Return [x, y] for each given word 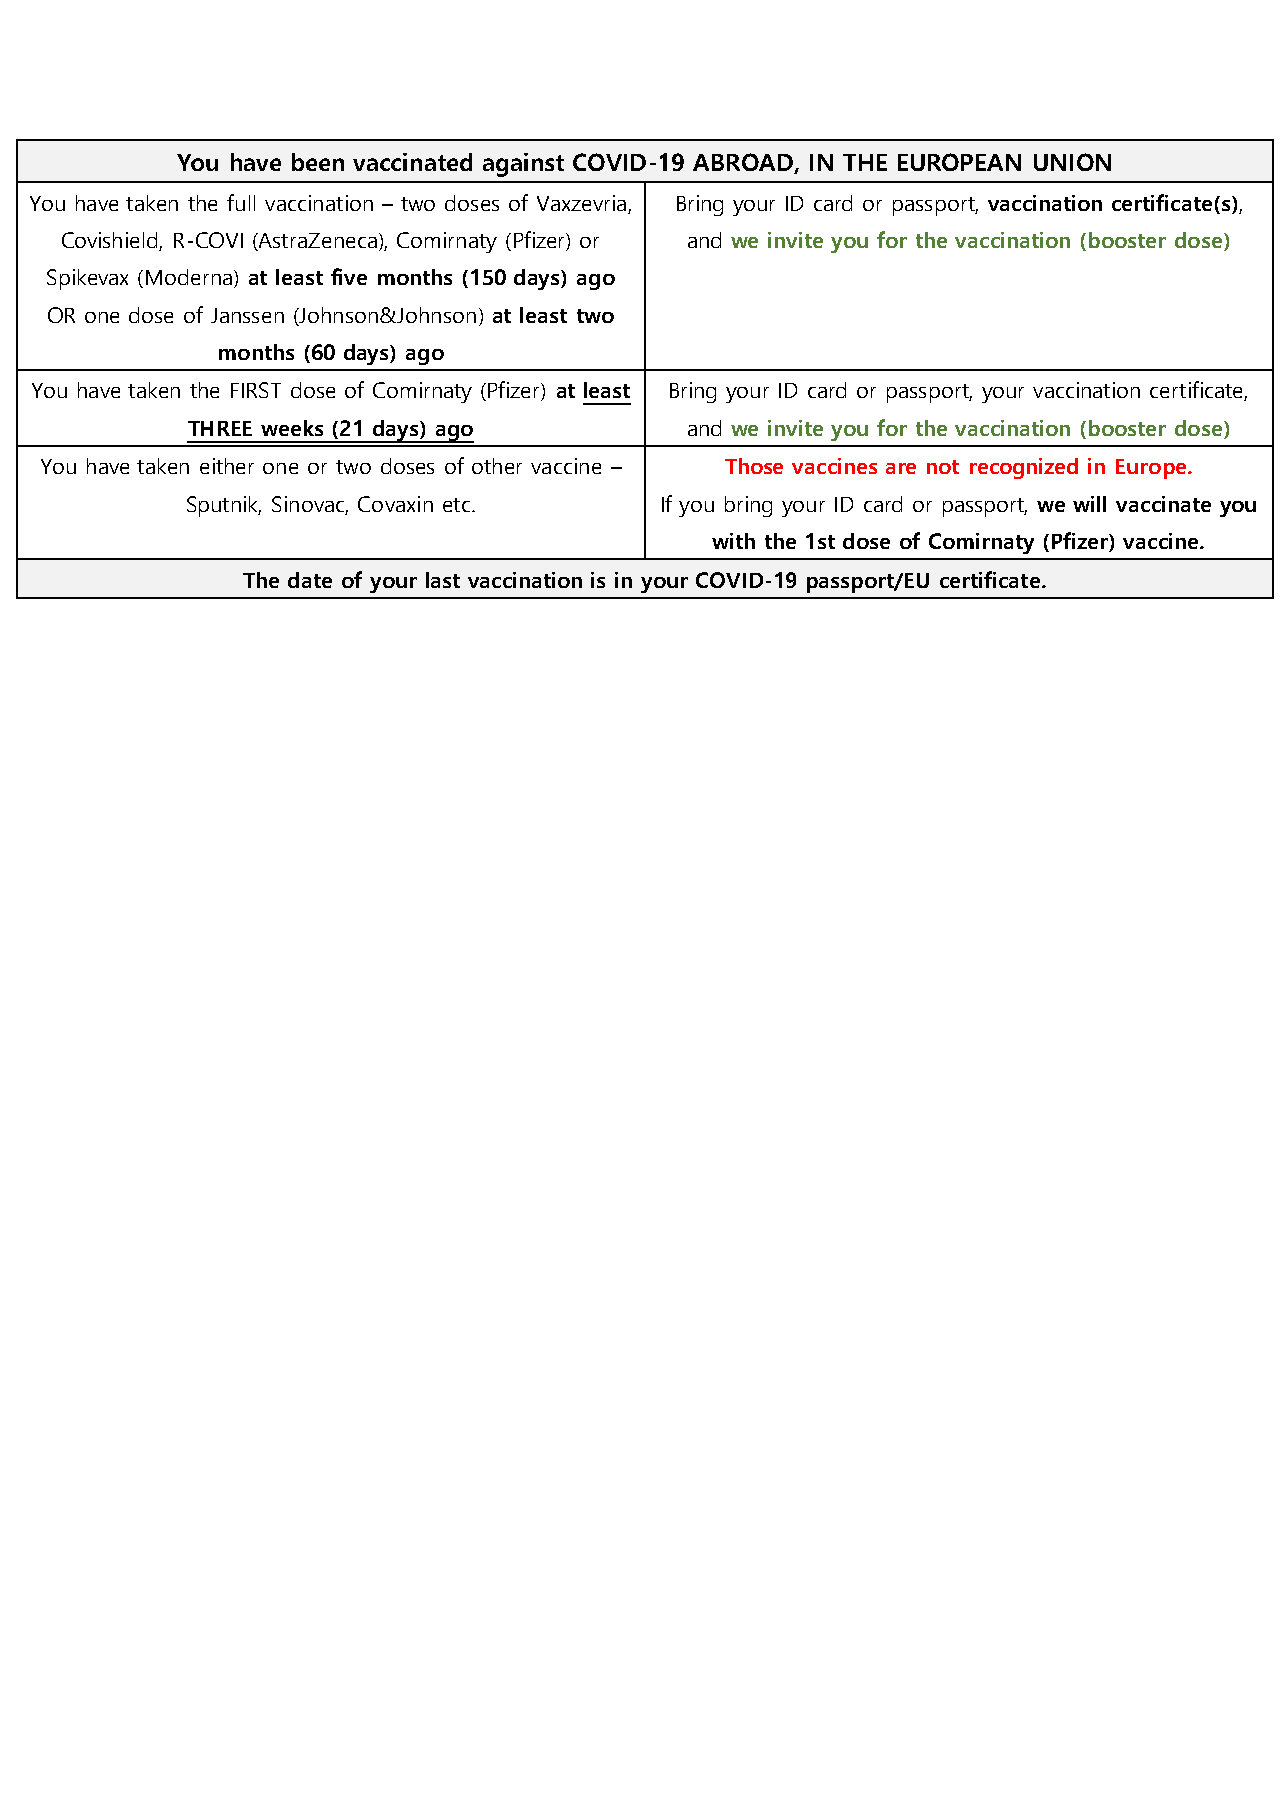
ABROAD [744, 163]
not [943, 467]
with [733, 541]
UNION [1072, 162]
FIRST [256, 390]
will [1089, 504]
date [310, 580]
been [318, 162]
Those [754, 466]
